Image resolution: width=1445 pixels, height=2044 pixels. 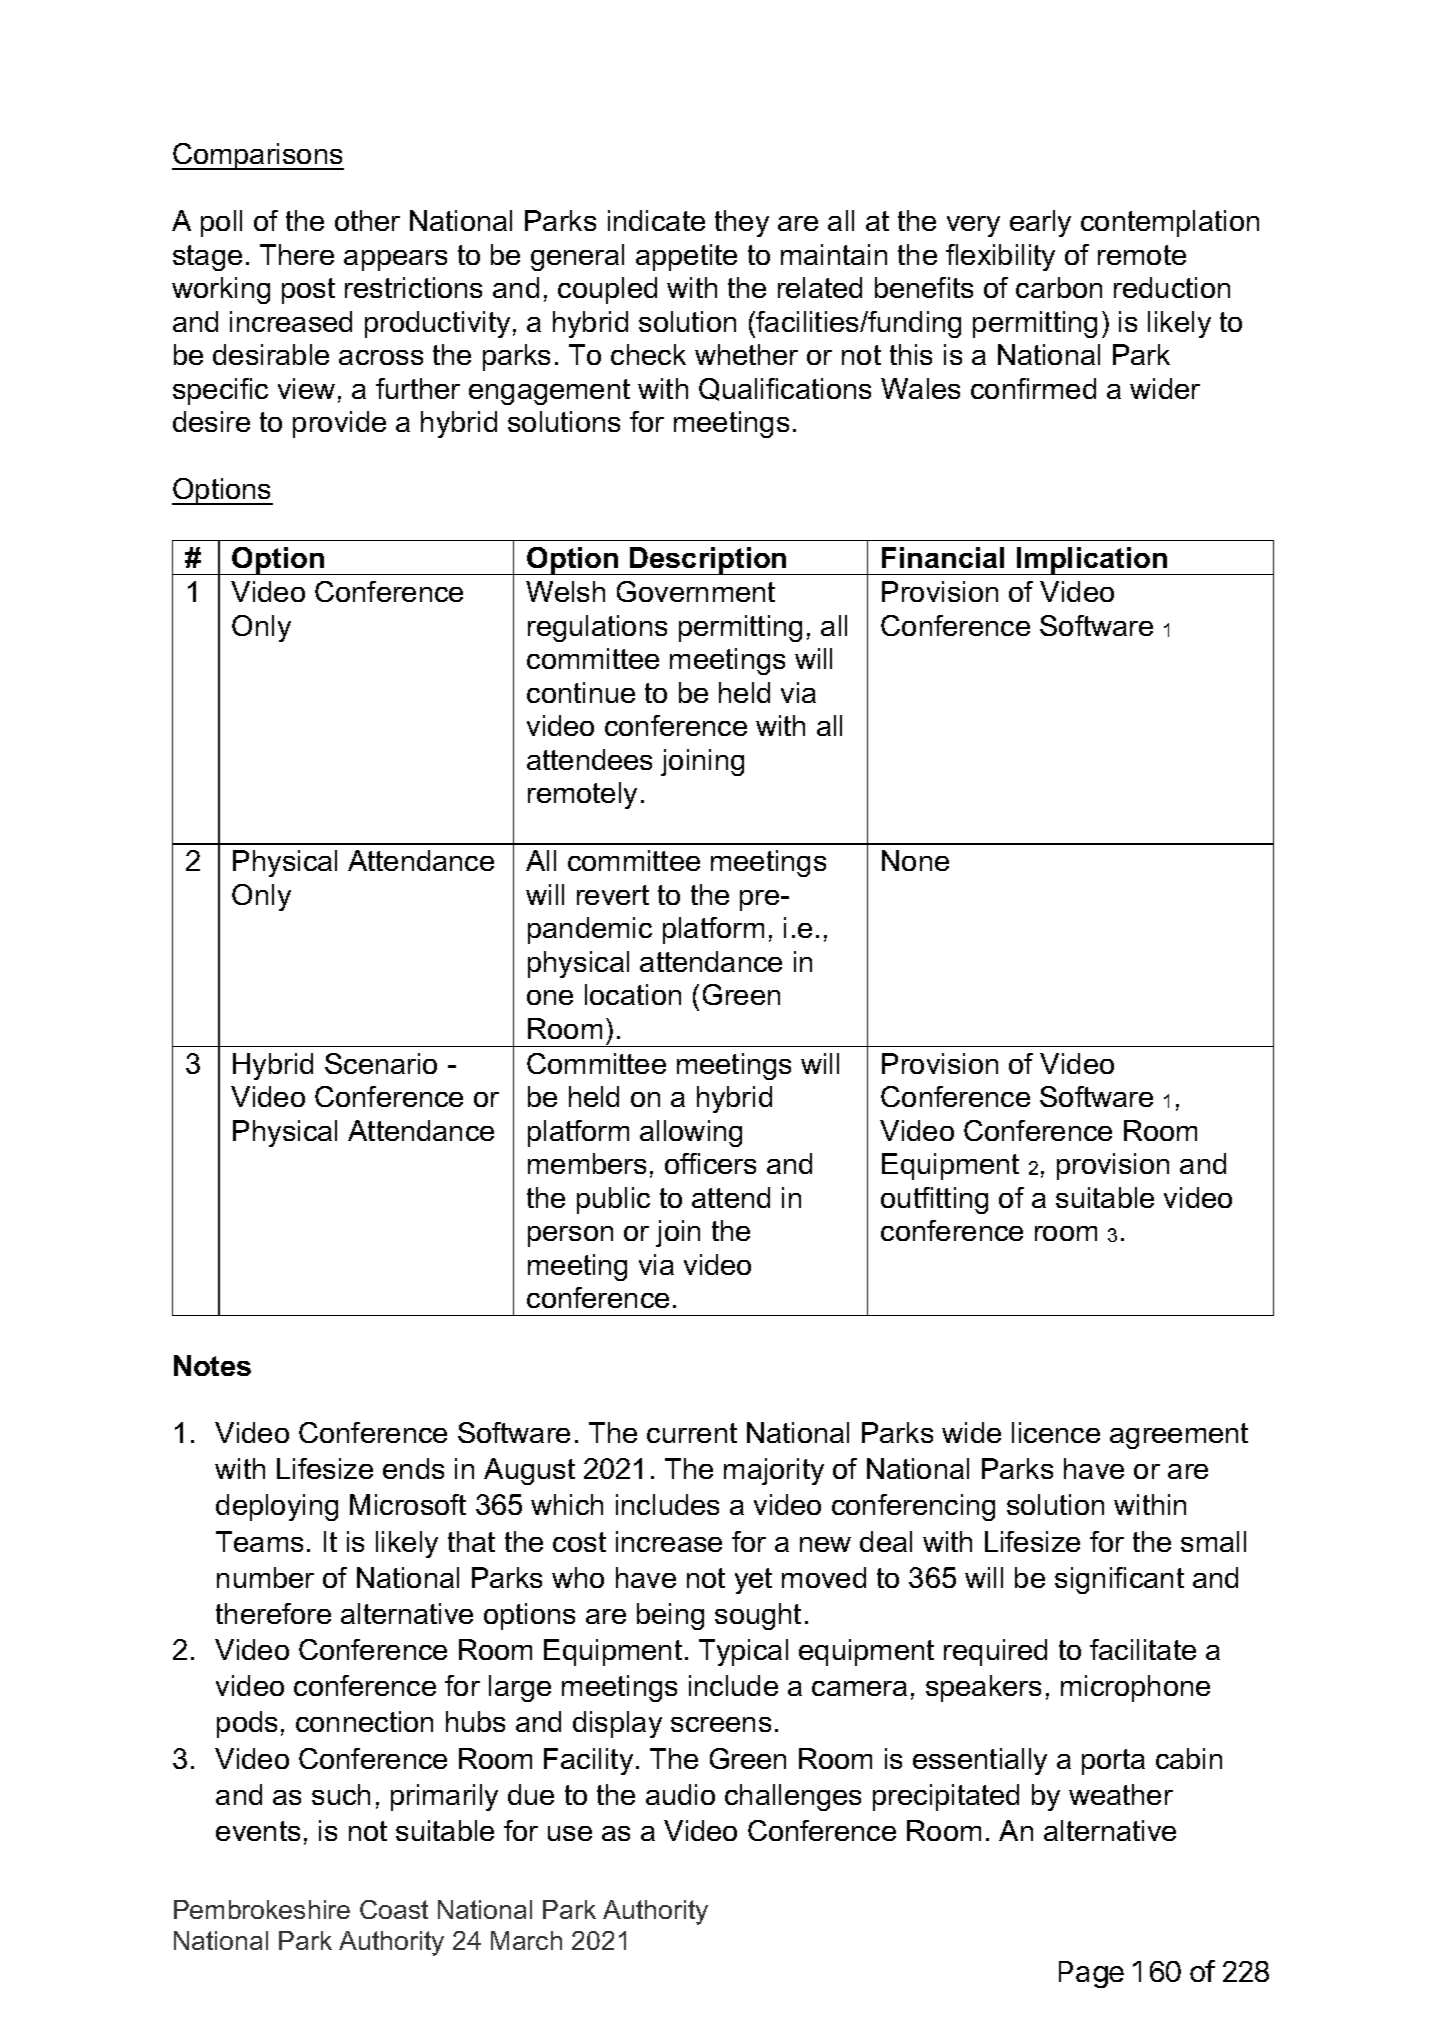 What do you see at coordinates (915, 860) in the page?
I see `None` at bounding box center [915, 860].
